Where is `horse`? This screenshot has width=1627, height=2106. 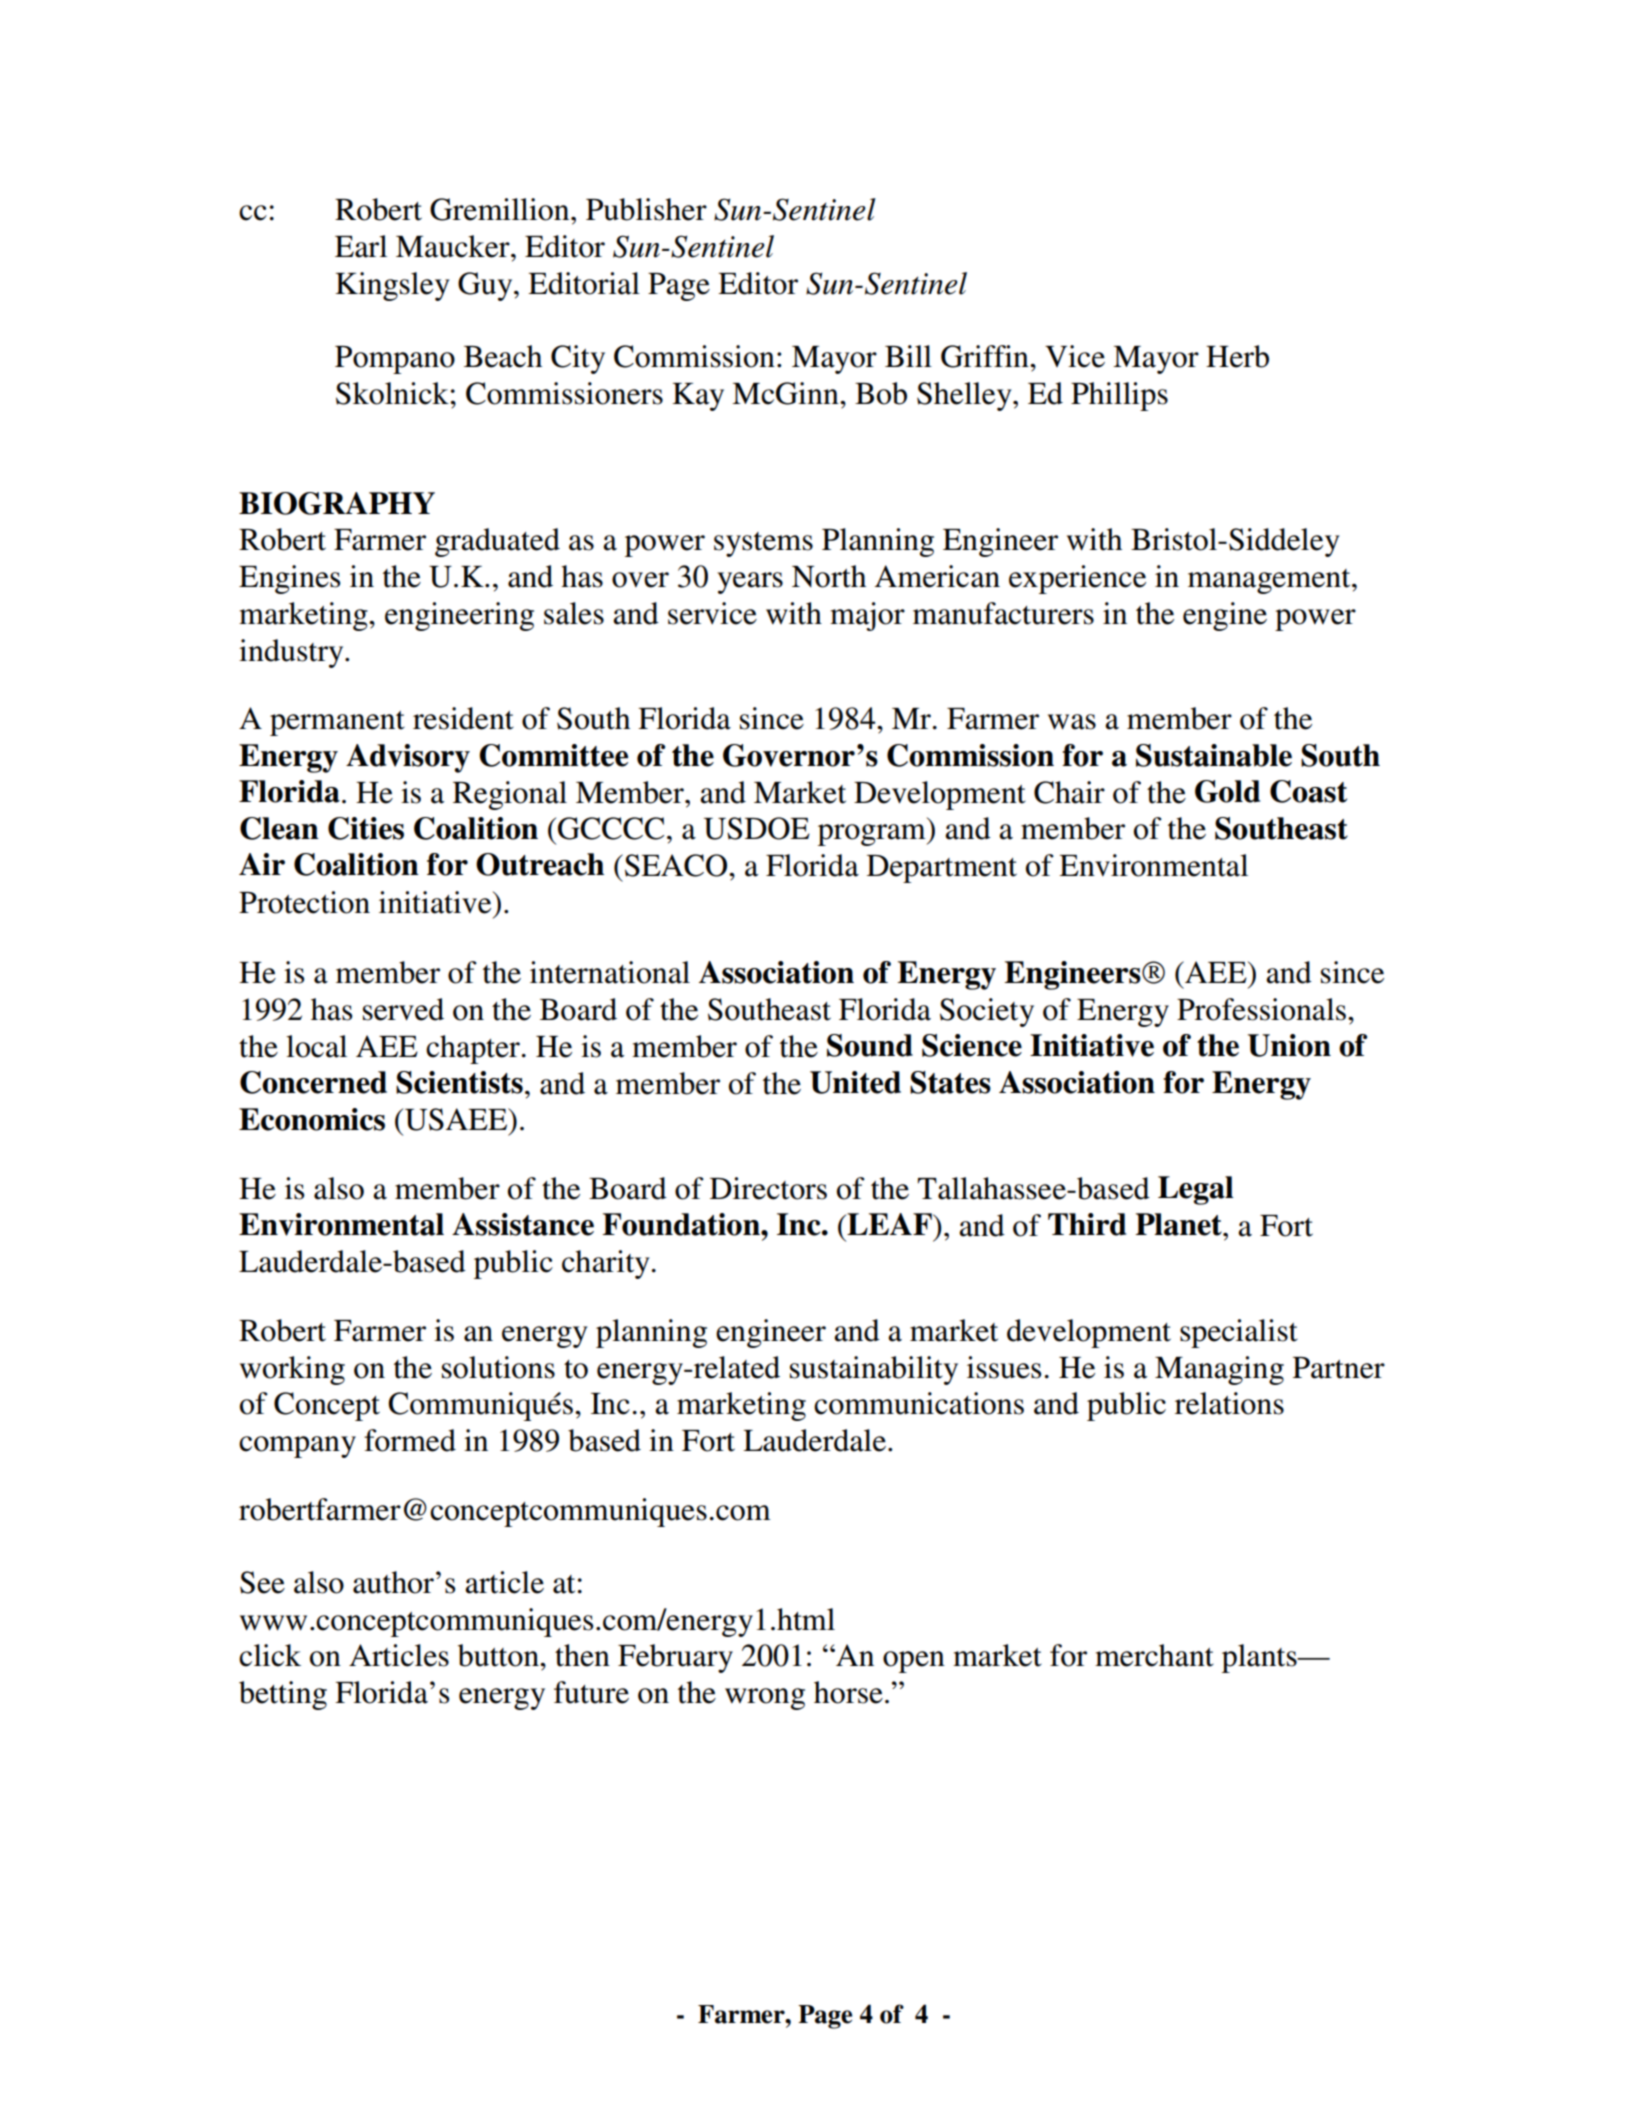 horse is located at coordinates (848, 1692).
